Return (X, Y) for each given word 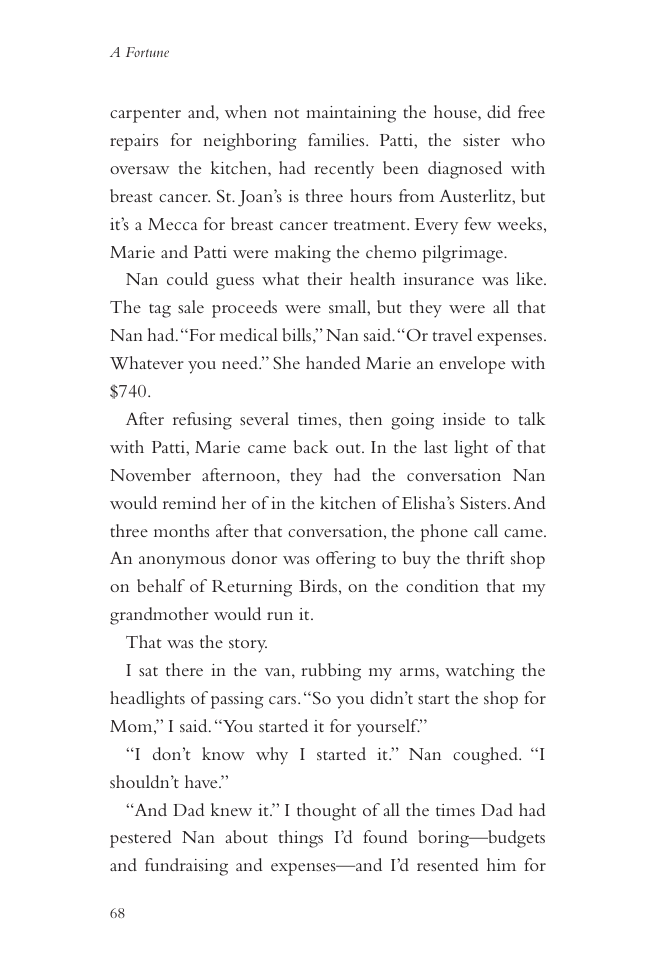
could (187, 278)
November (150, 474)
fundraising (186, 867)
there (184, 669)
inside (464, 418)
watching (480, 672)
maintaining (351, 114)
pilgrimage (463, 254)
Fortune (147, 52)
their (324, 278)
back (311, 446)
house (456, 113)
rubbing (331, 672)
